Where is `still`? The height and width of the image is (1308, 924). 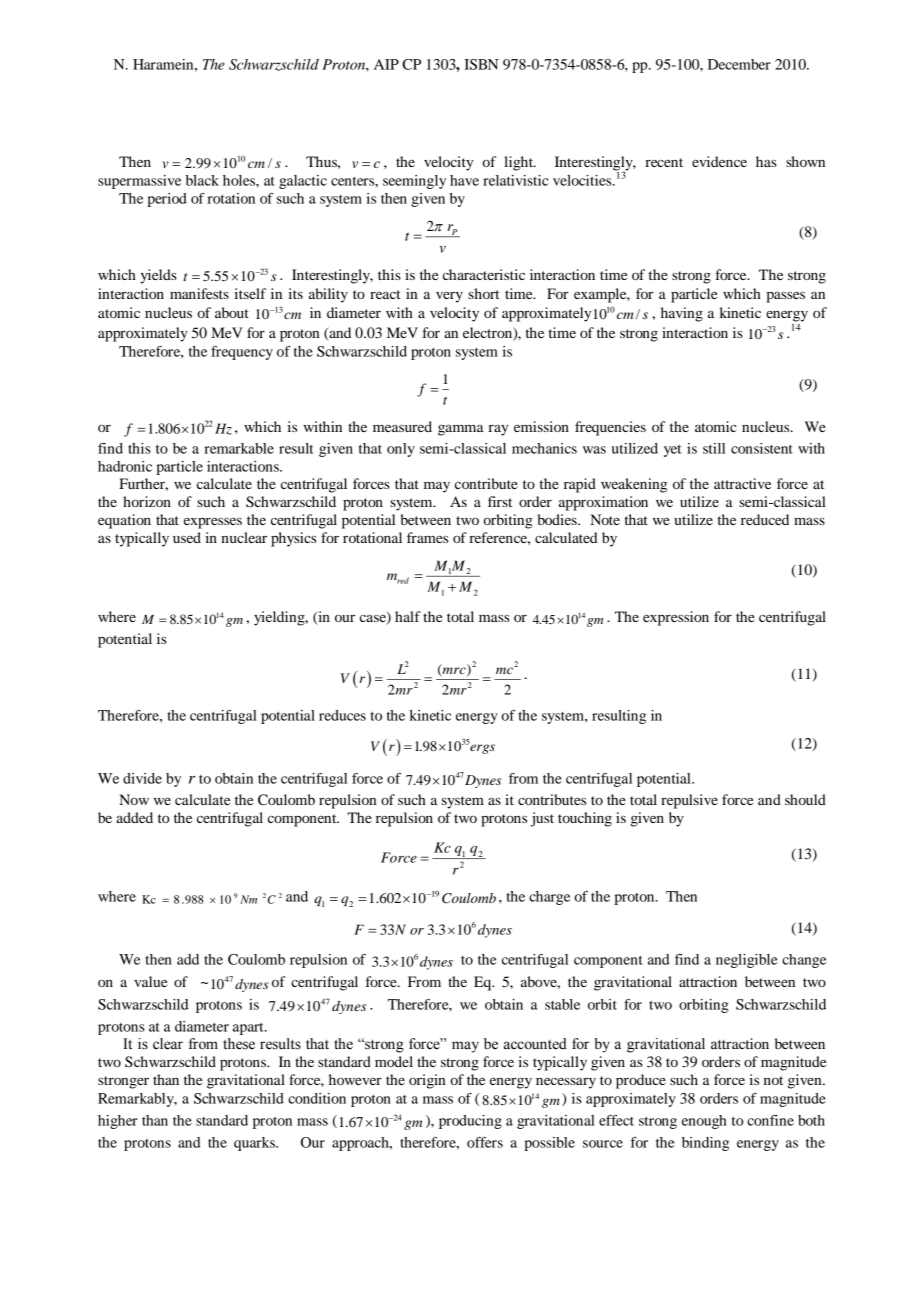
still is located at coordinates (714, 448).
